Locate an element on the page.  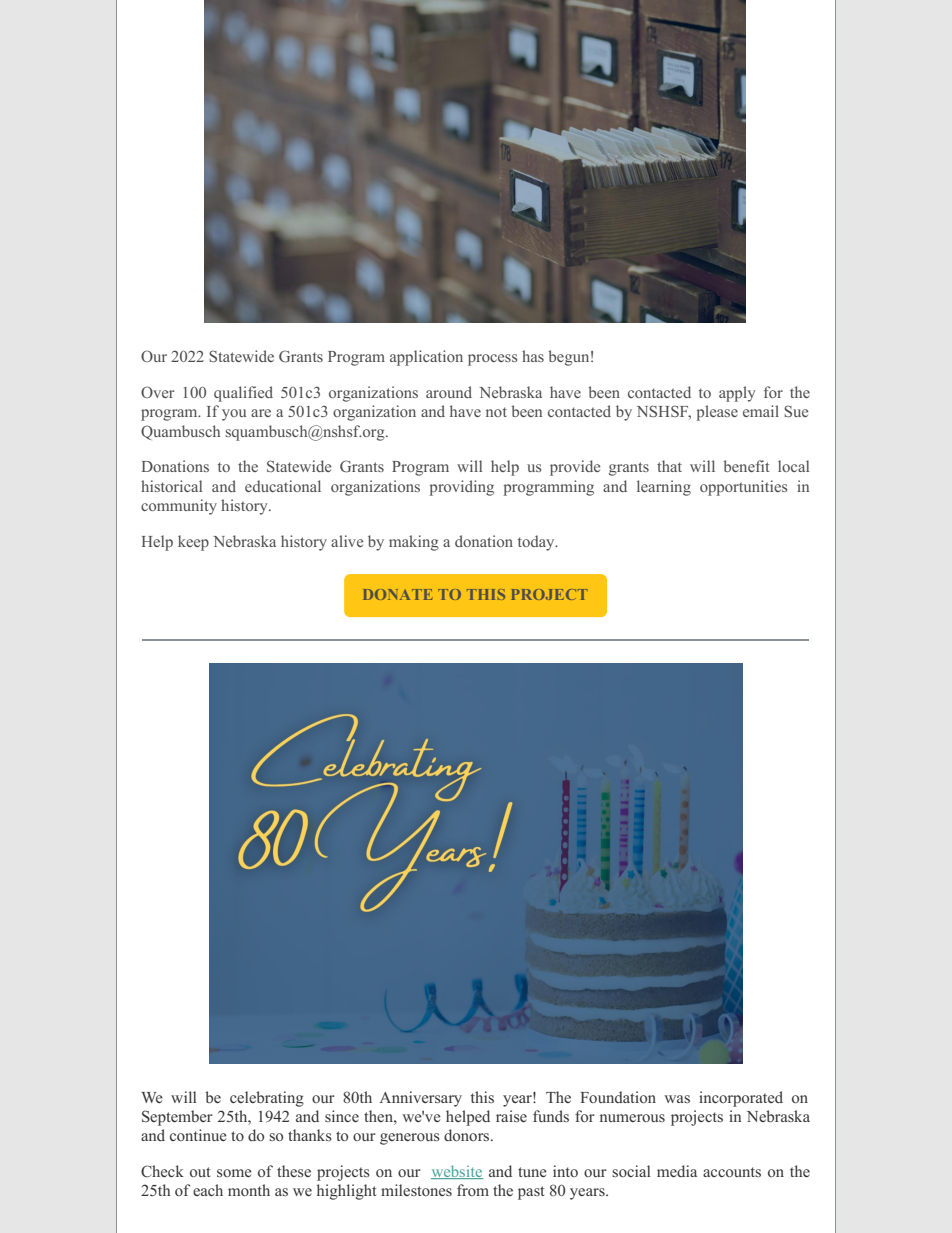
around is located at coordinates (449, 392).
